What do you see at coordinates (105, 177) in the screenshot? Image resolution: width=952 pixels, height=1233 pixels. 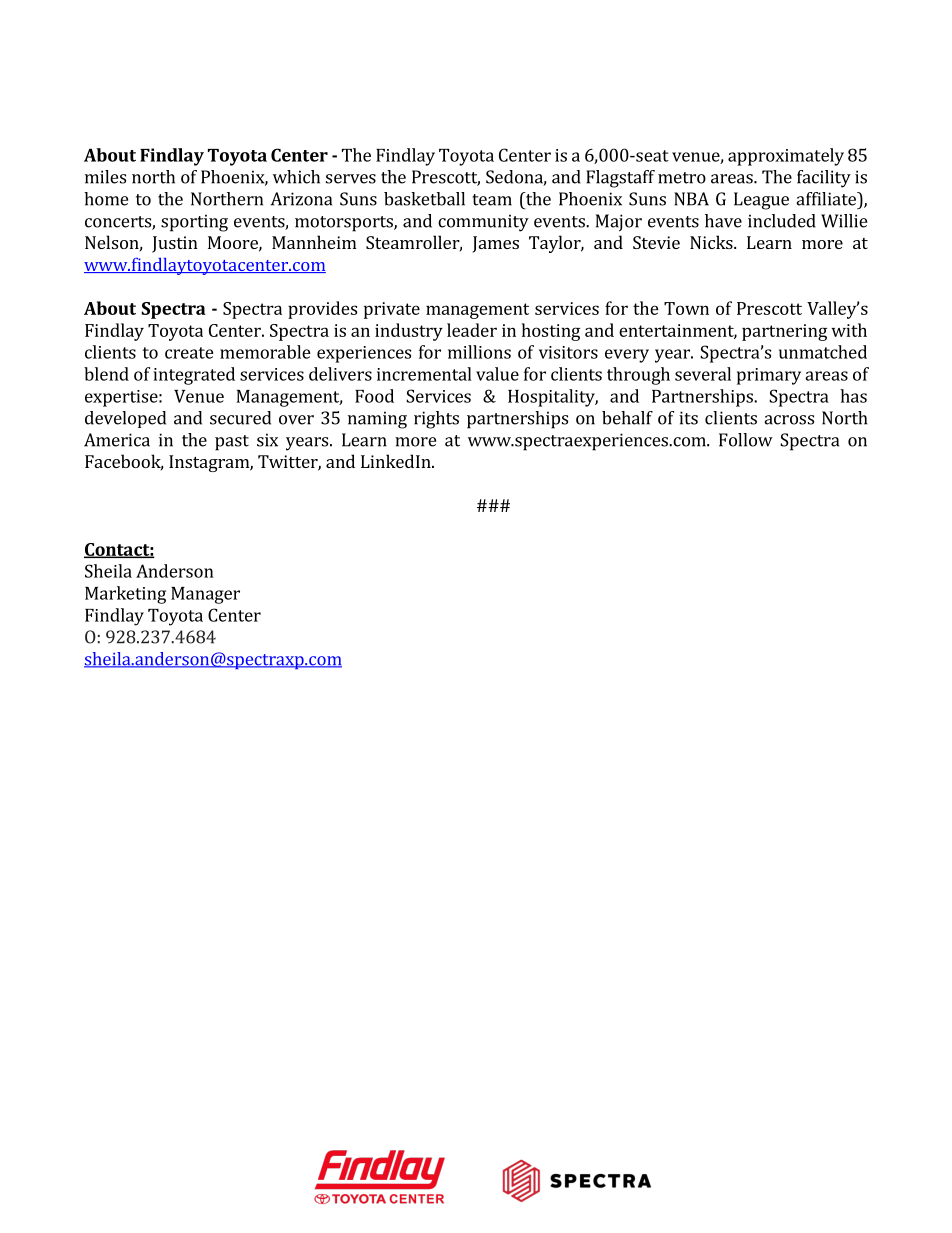 I see `miles` at bounding box center [105, 177].
